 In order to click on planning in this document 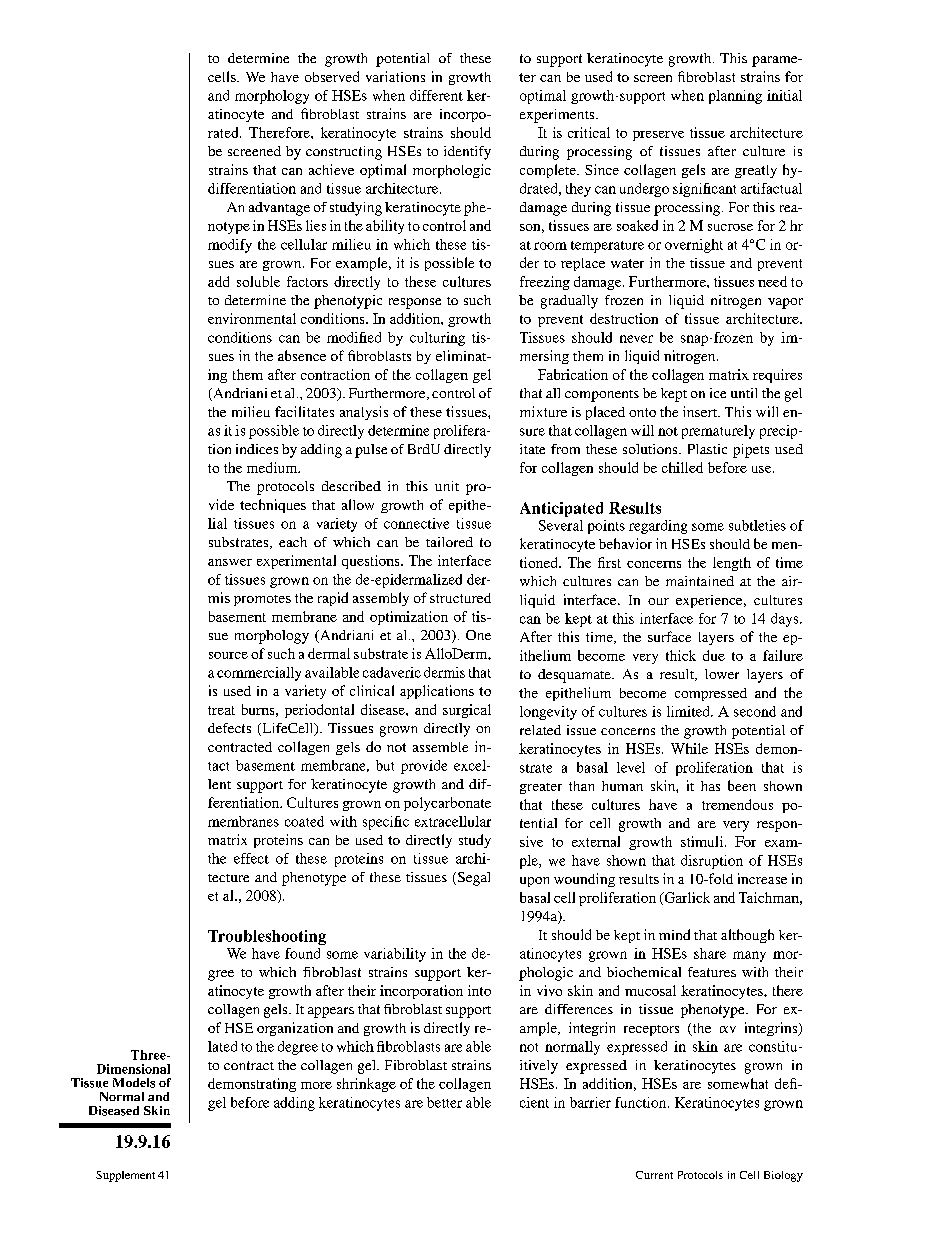, I will do `click(735, 97)`.
